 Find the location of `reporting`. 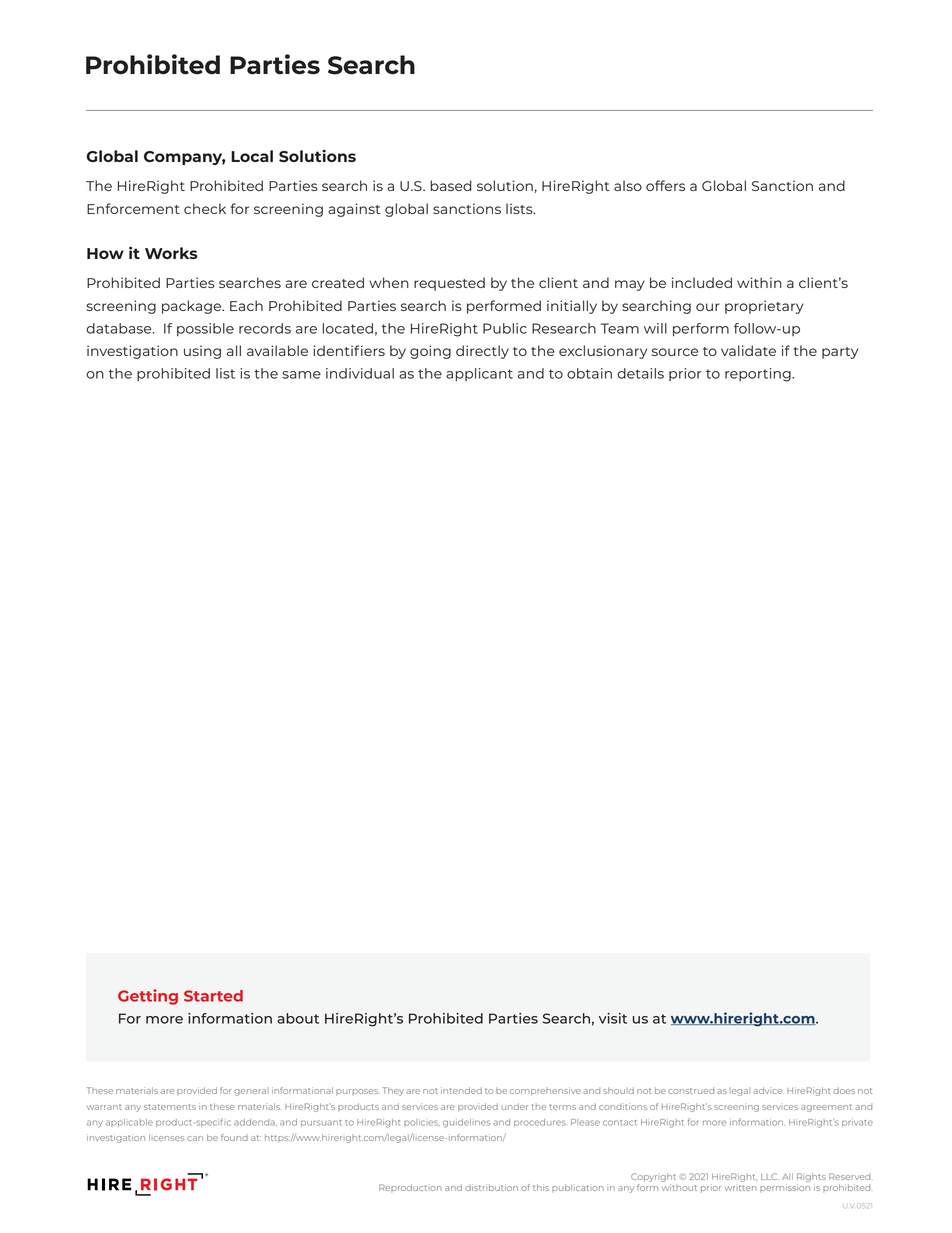

reporting is located at coordinates (759, 375).
